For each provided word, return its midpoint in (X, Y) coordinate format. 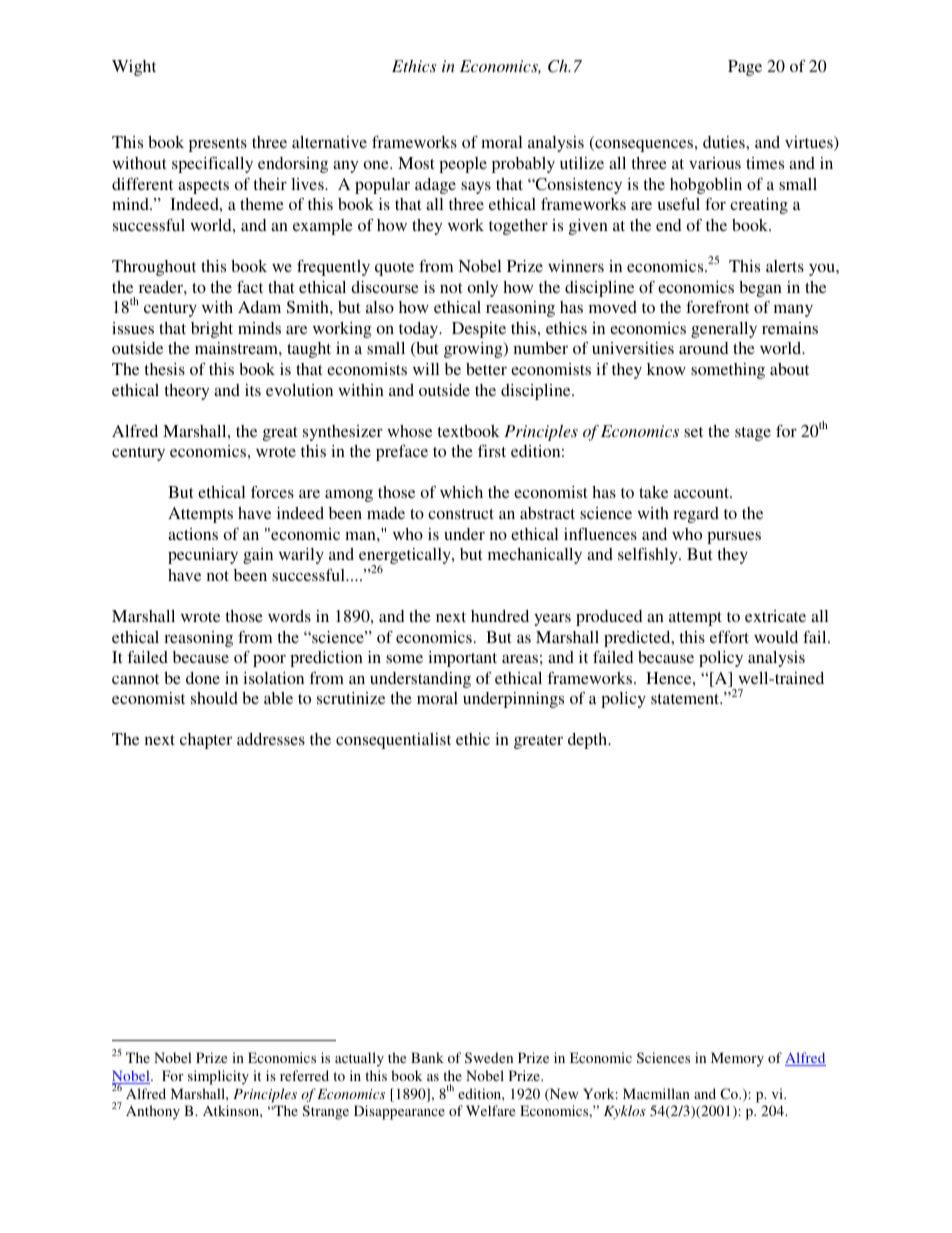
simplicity (218, 1077)
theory (187, 392)
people (463, 165)
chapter (206, 741)
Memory (737, 1059)
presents (218, 145)
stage (753, 434)
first (492, 451)
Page (745, 68)
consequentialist (393, 741)
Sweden (489, 1057)
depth (589, 741)
